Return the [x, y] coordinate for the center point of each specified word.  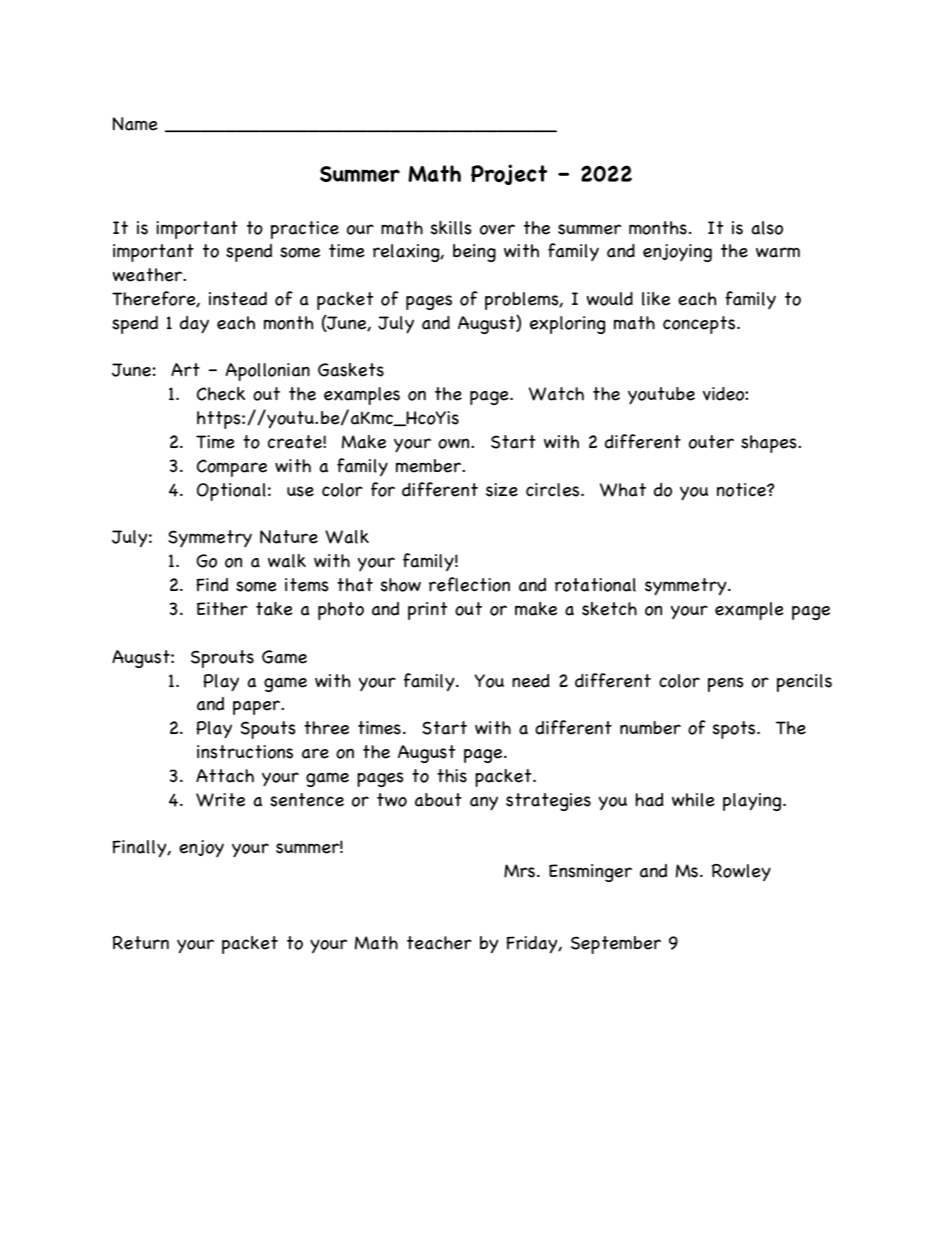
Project [509, 174]
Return [140, 943]
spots [735, 730]
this [452, 776]
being [474, 253]
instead [238, 299]
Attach [225, 776]
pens [726, 684]
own [455, 443]
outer [711, 442]
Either [222, 609]
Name [135, 124]
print [427, 611]
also [767, 228]
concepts [700, 325]
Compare [232, 468]
